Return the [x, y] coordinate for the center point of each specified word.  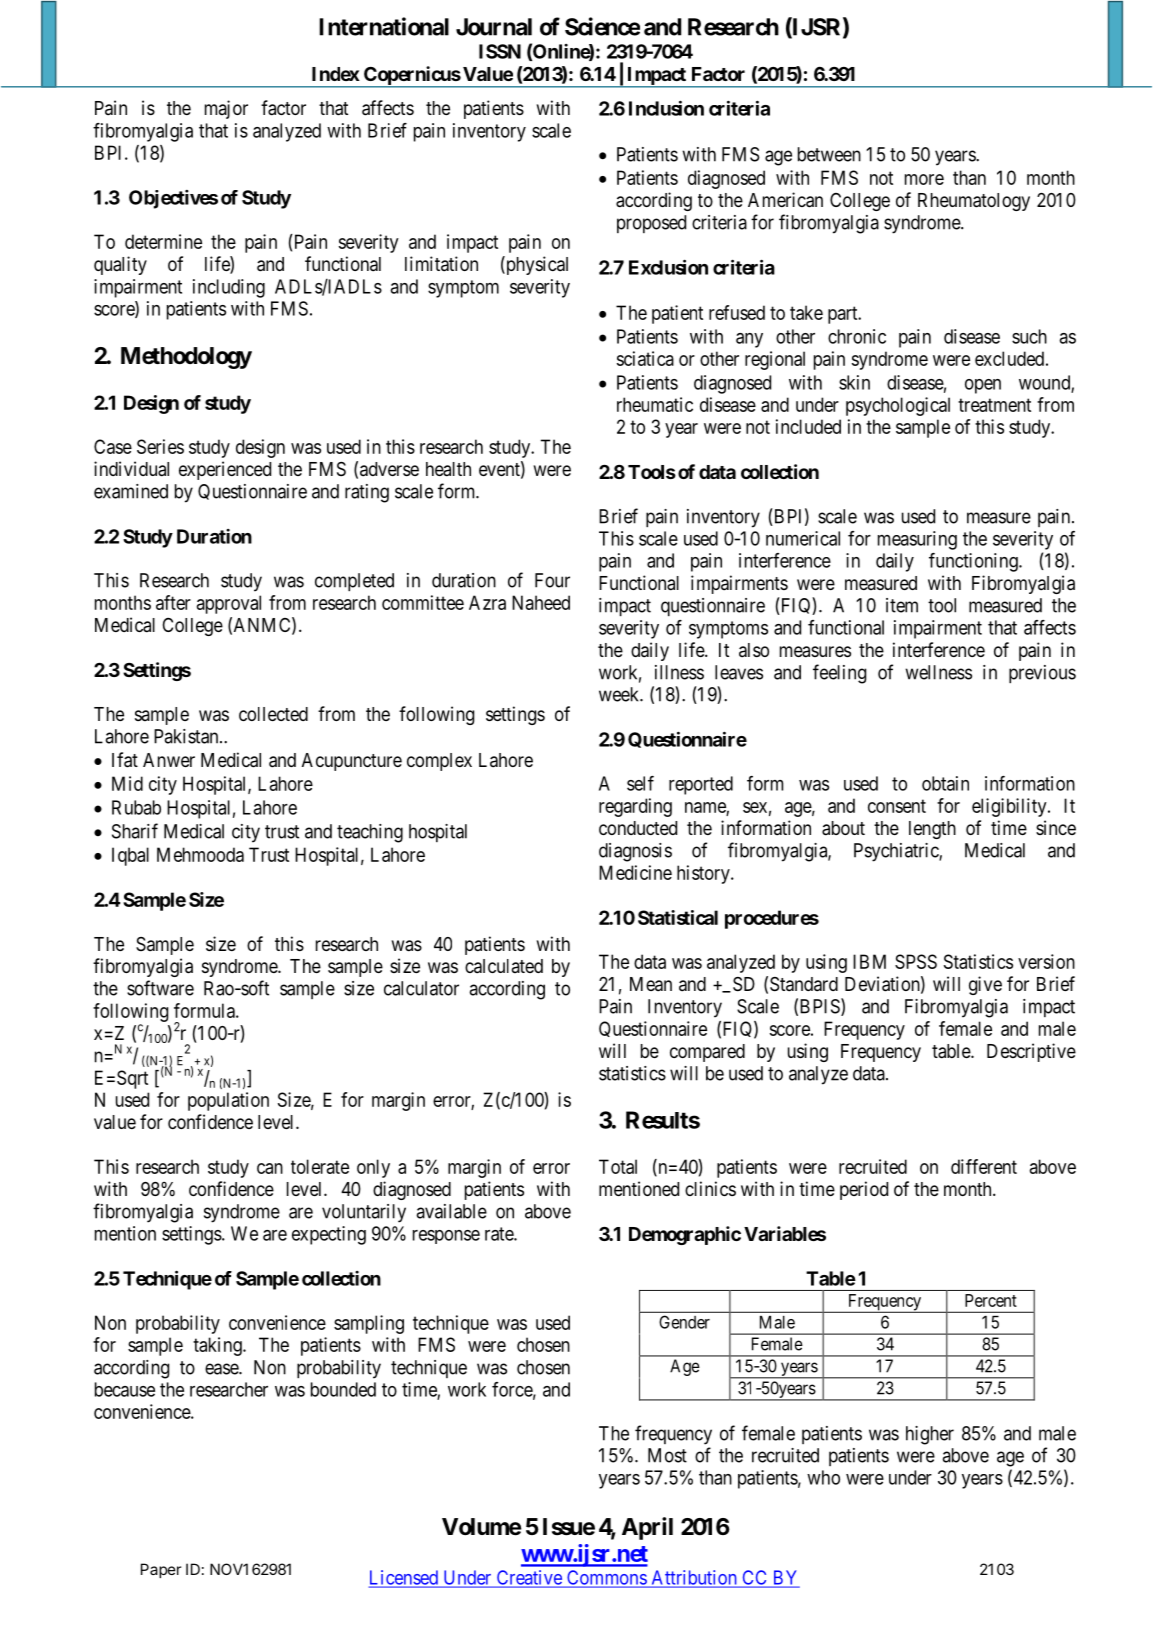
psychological [898, 406]
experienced [225, 470]
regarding [635, 807]
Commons [606, 1578]
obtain [945, 783]
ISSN [500, 51]
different [984, 1166]
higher [930, 1435]
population [228, 1101]
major [226, 109]
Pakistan [187, 736]
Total [618, 1166]
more [924, 179]
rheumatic [655, 404]
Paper [161, 1570]
